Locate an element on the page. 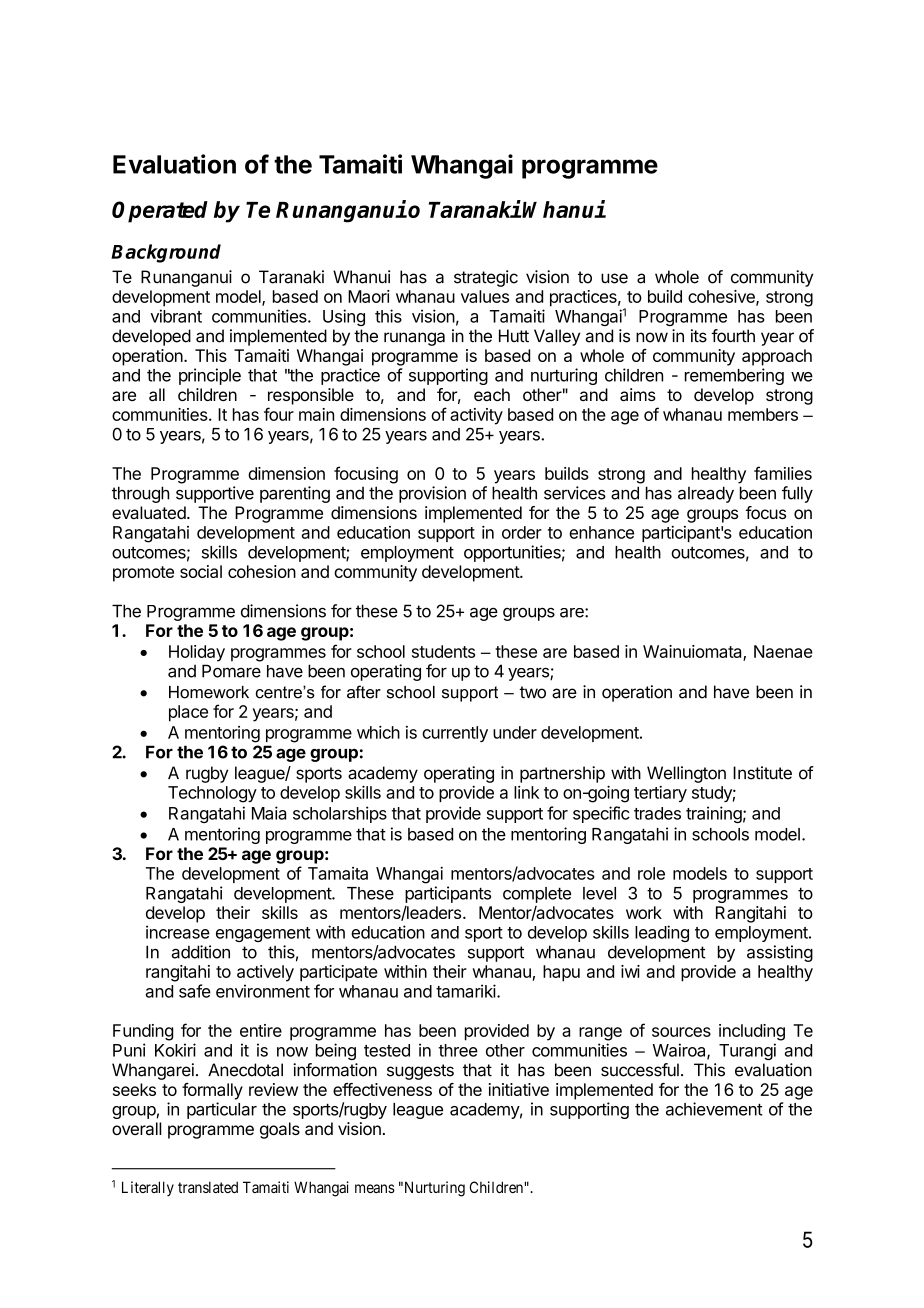 The height and width of the image is (1308, 924). cohesive is located at coordinates (722, 297).
